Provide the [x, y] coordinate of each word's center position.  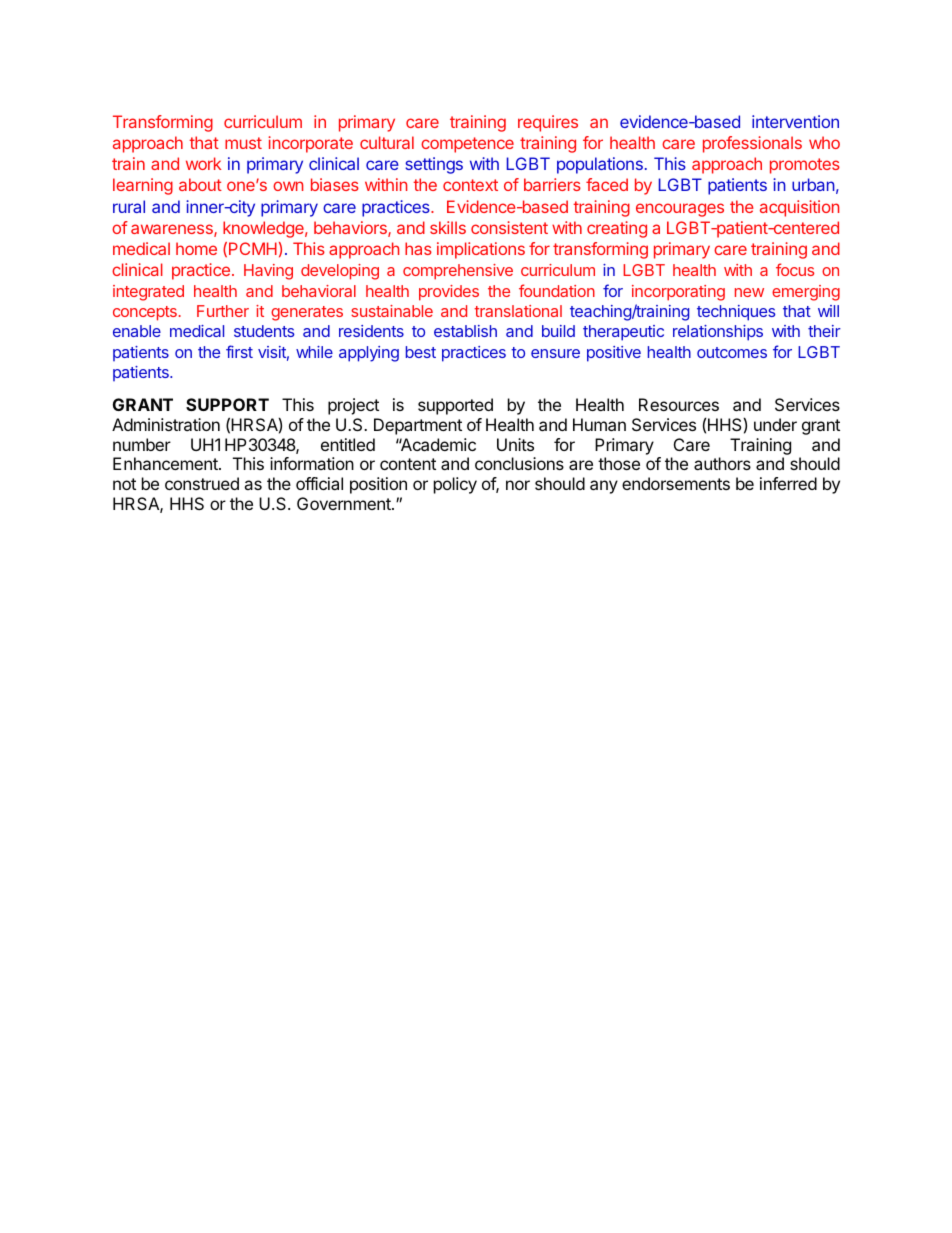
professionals [752, 144]
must [243, 143]
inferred [788, 483]
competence [467, 145]
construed [202, 483]
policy [455, 485]
